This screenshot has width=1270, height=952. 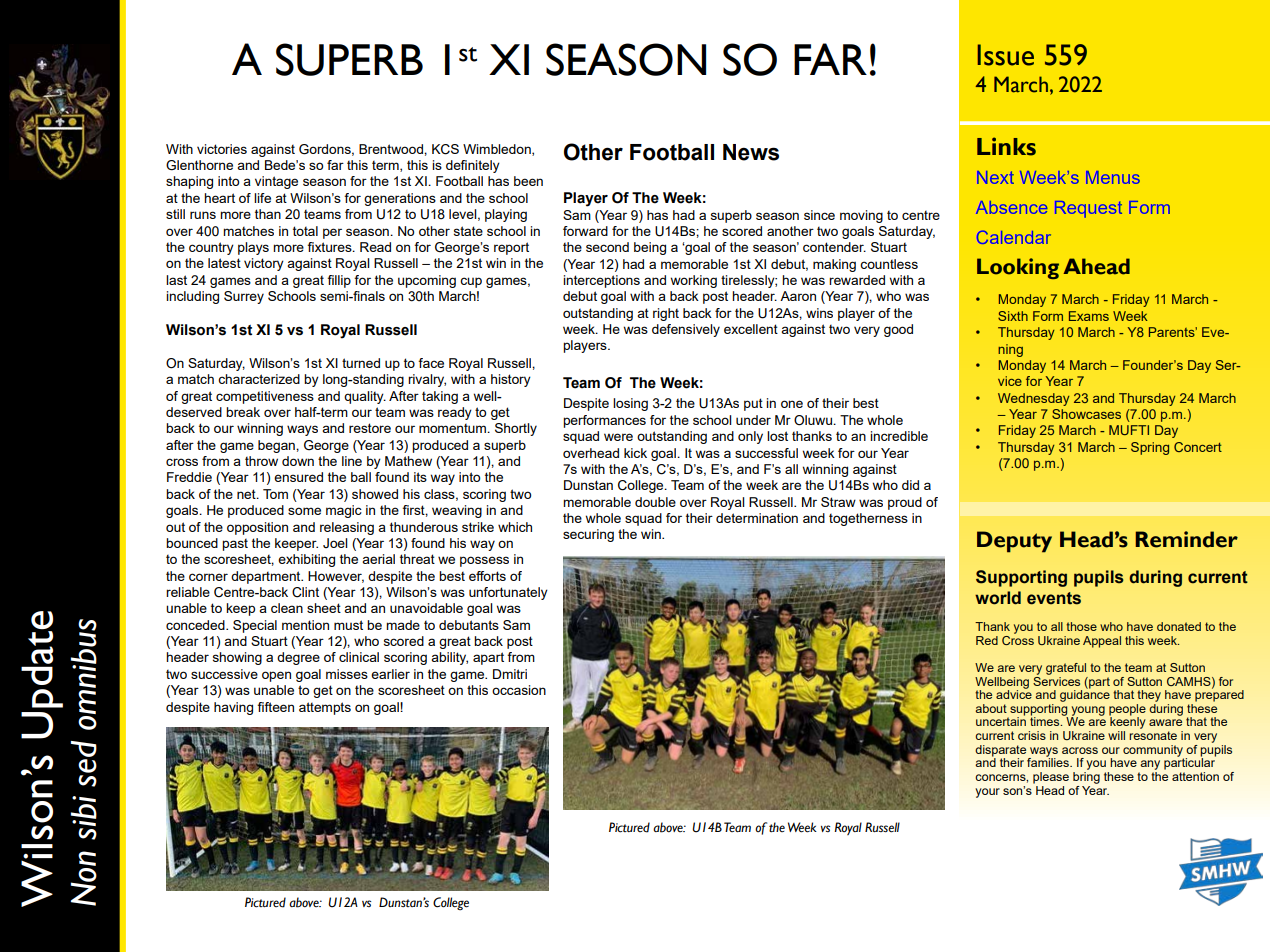 I want to click on right, so click(x=666, y=314).
